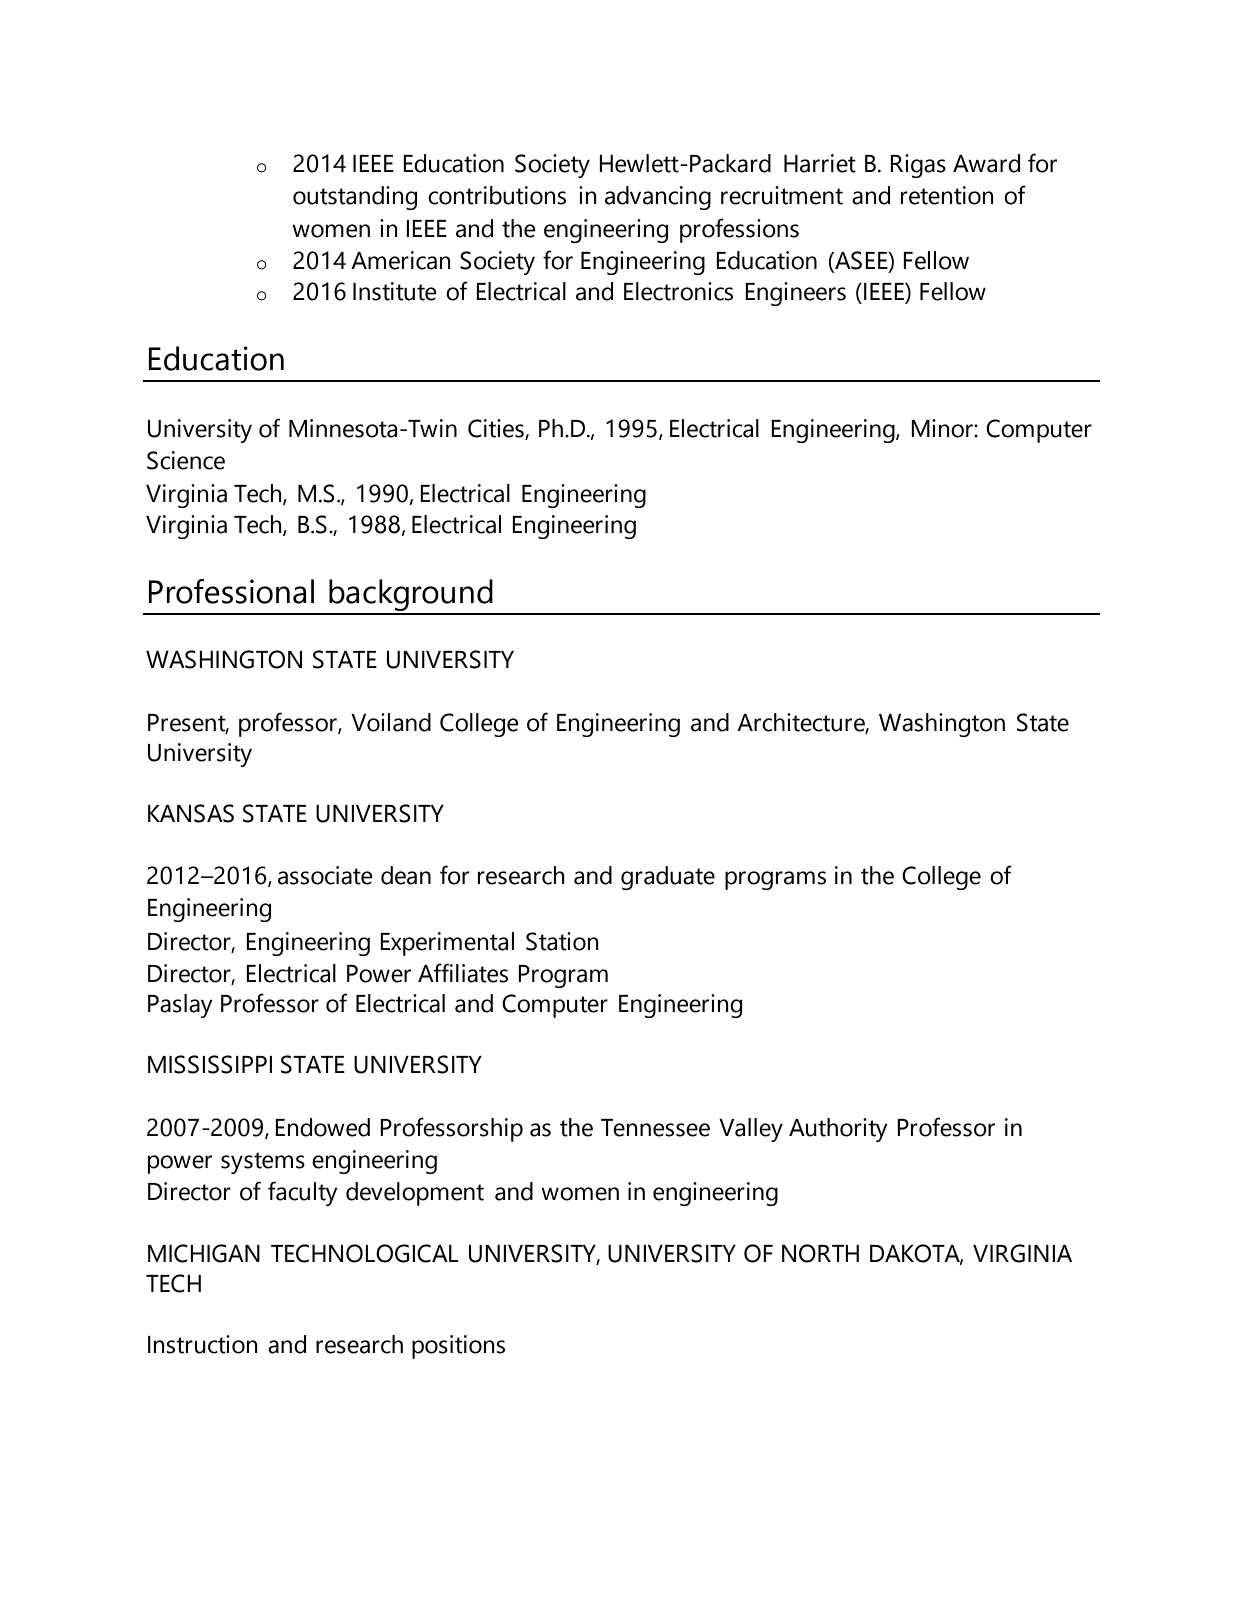 The image size is (1241, 1606). Describe the element at coordinates (838, 1130) in the page. I see `Authority` at that location.
